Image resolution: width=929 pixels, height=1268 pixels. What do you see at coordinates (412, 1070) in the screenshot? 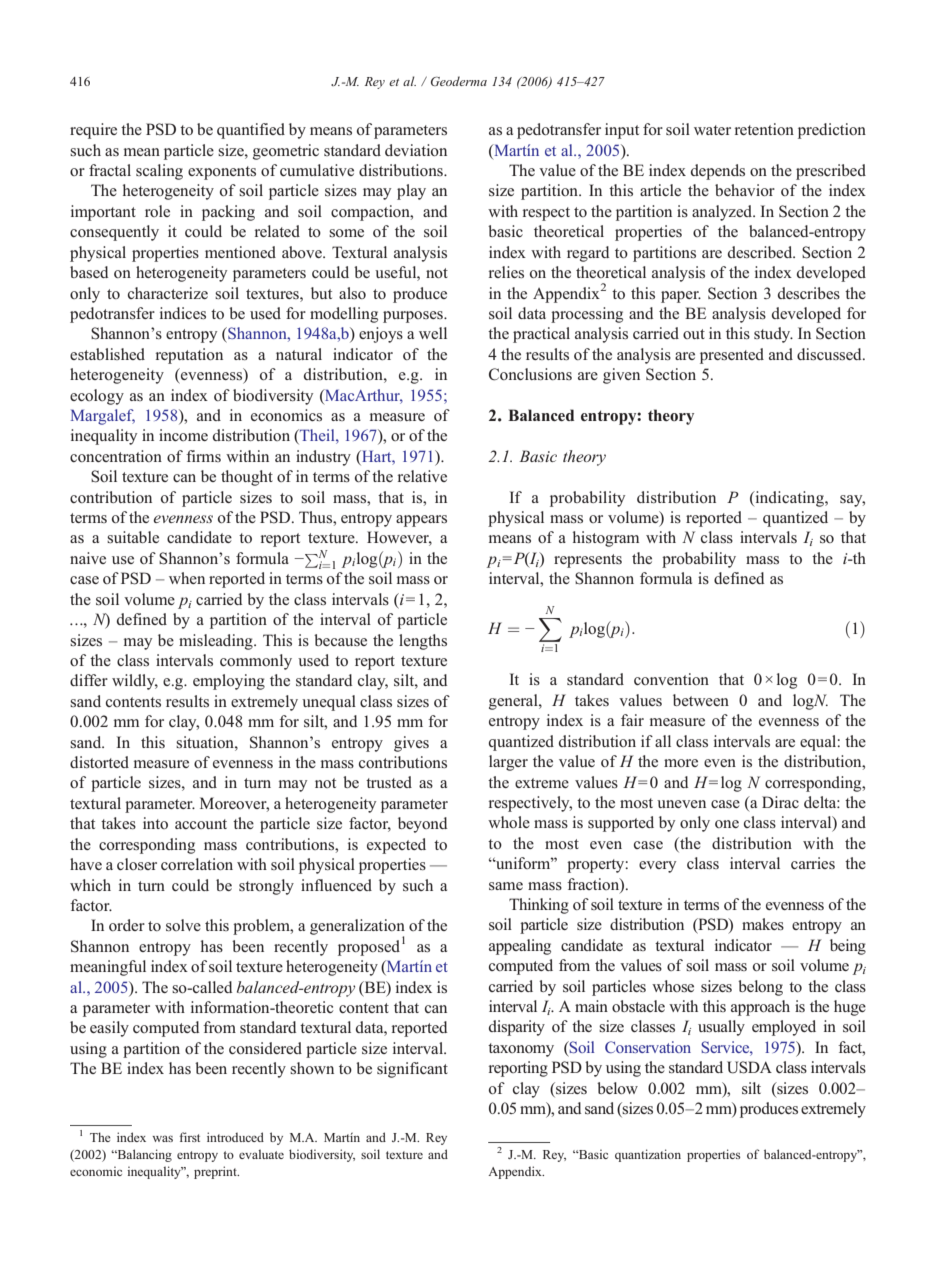
I see `significant` at bounding box center [412, 1070].
